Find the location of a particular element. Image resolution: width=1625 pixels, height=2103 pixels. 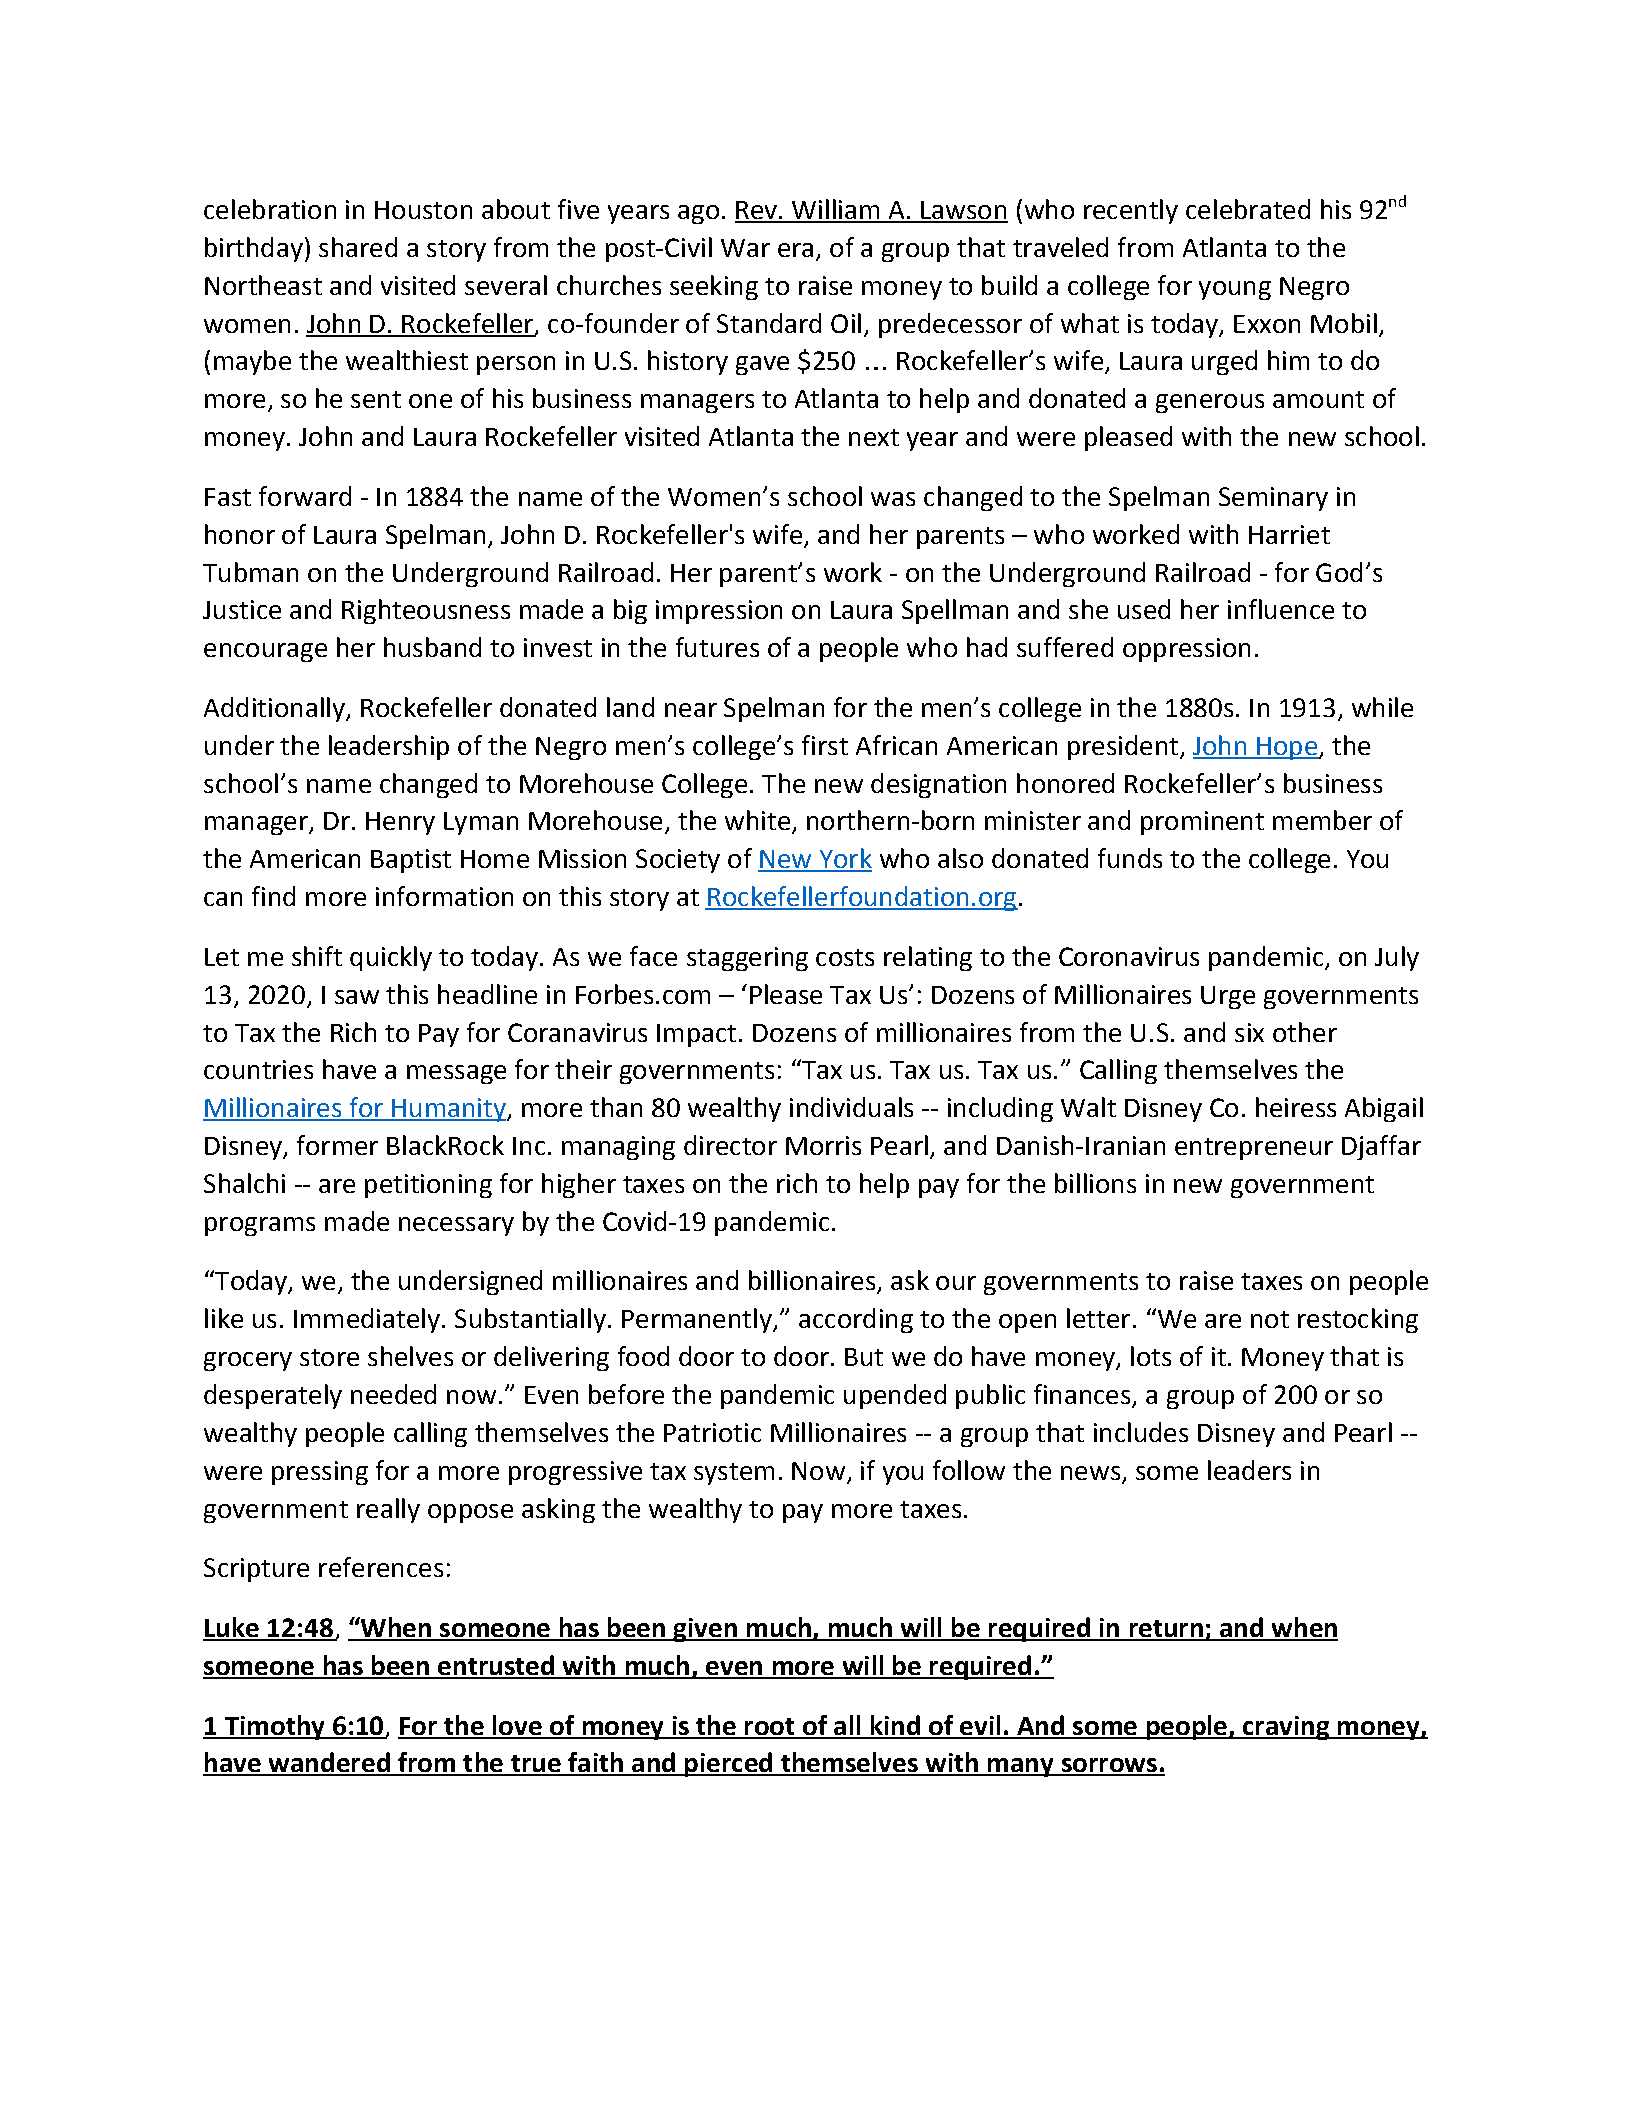

first is located at coordinates (825, 745).
